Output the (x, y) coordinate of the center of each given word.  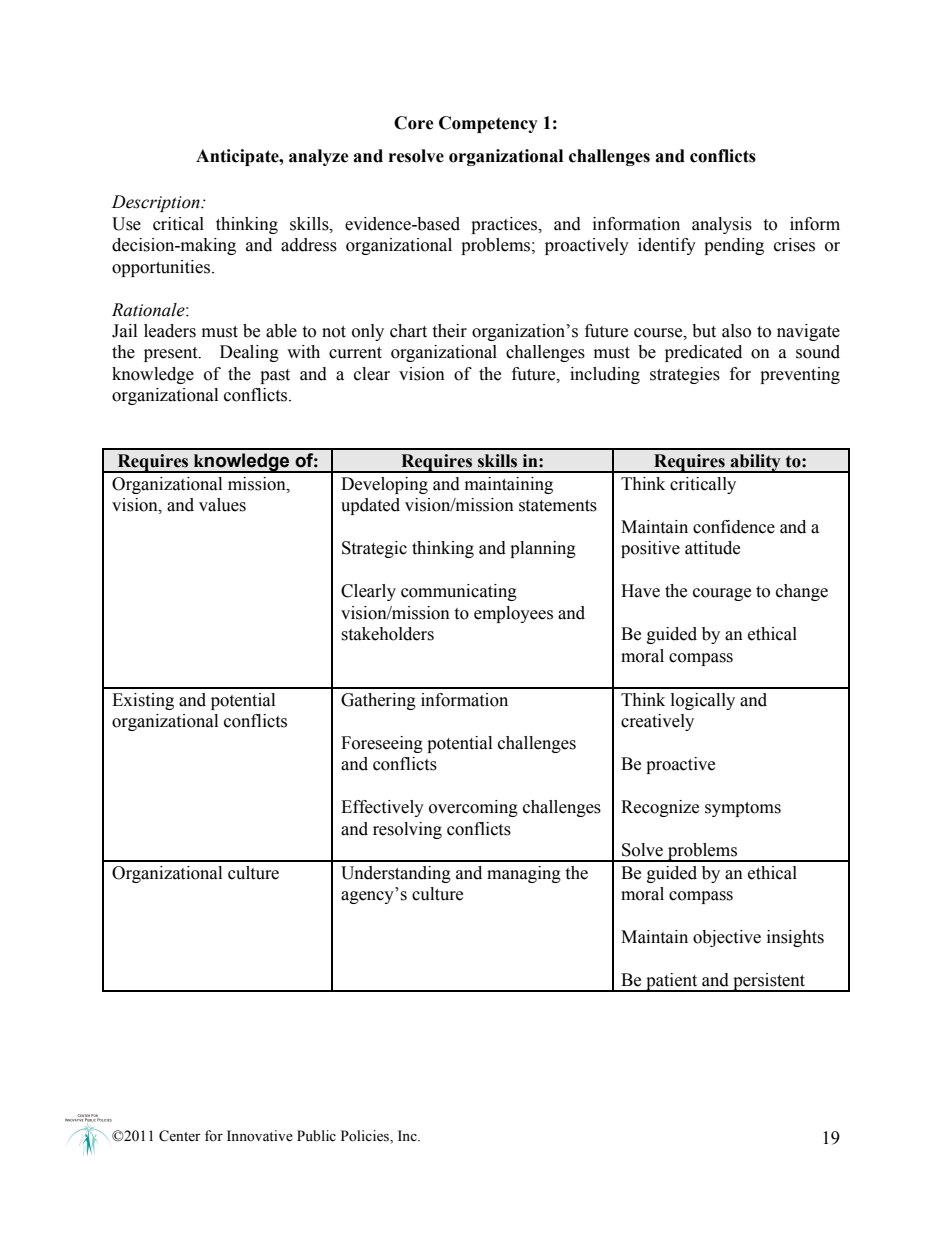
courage (722, 594)
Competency (488, 124)
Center (180, 1136)
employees (513, 614)
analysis (722, 225)
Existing (143, 701)
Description (157, 203)
